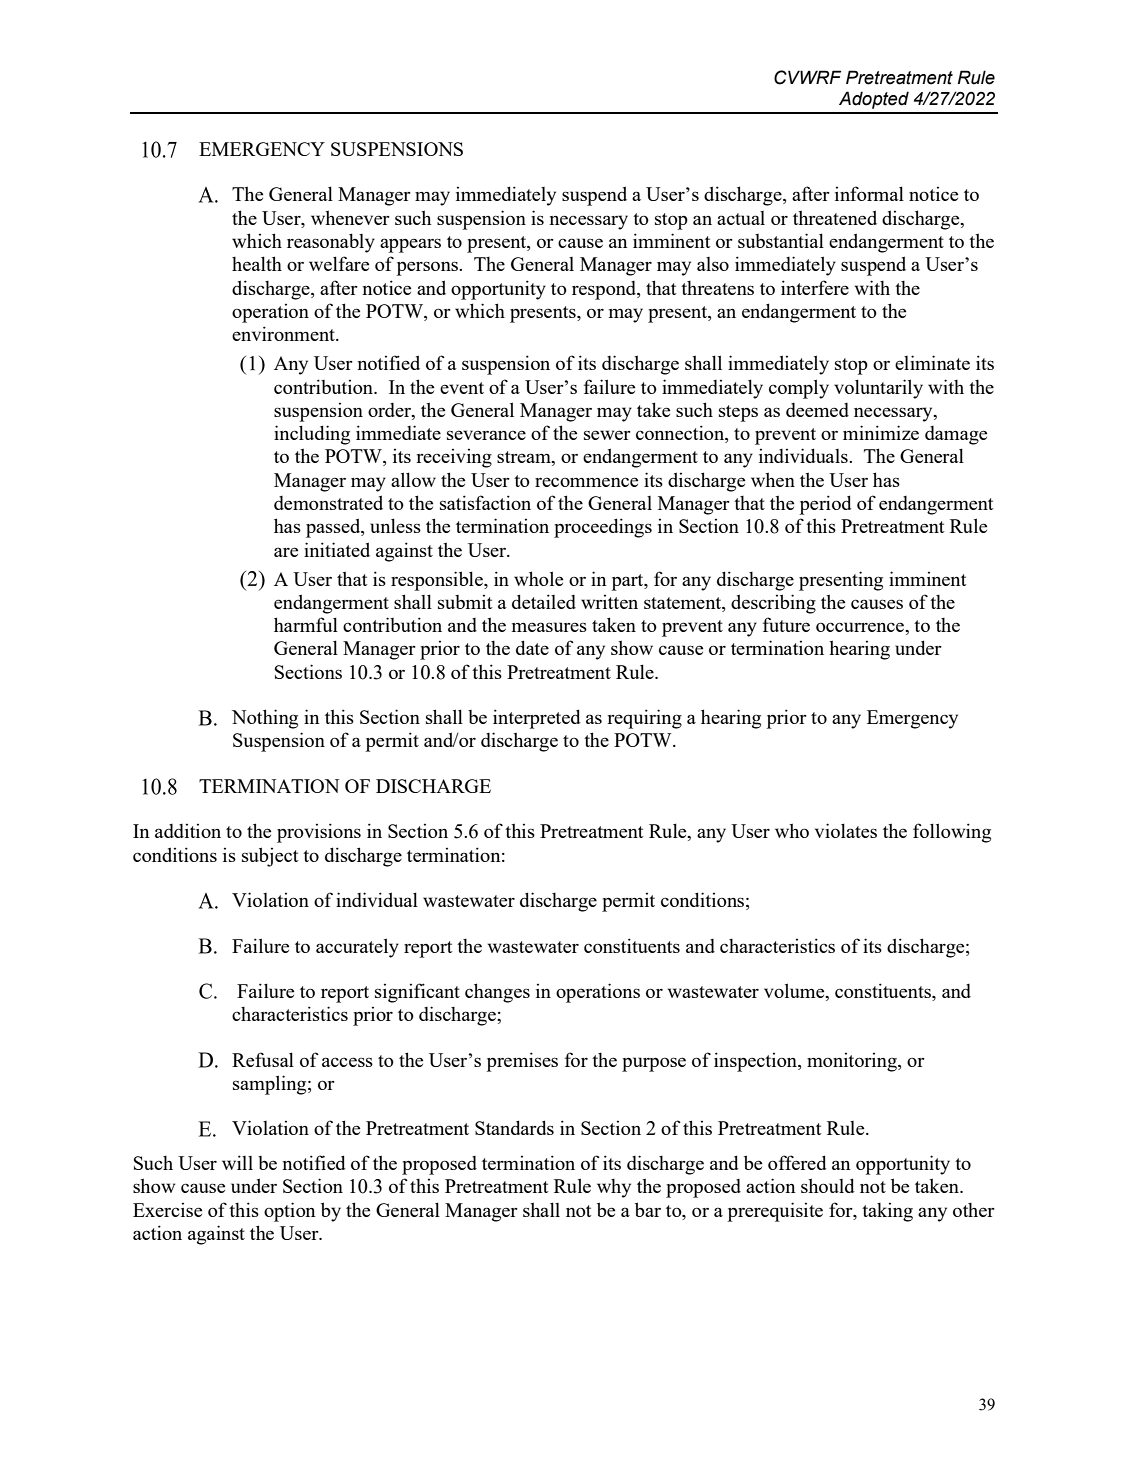 This screenshot has width=1128, height=1460. What do you see at coordinates (270, 857) in the screenshot?
I see `subject` at bounding box center [270, 857].
